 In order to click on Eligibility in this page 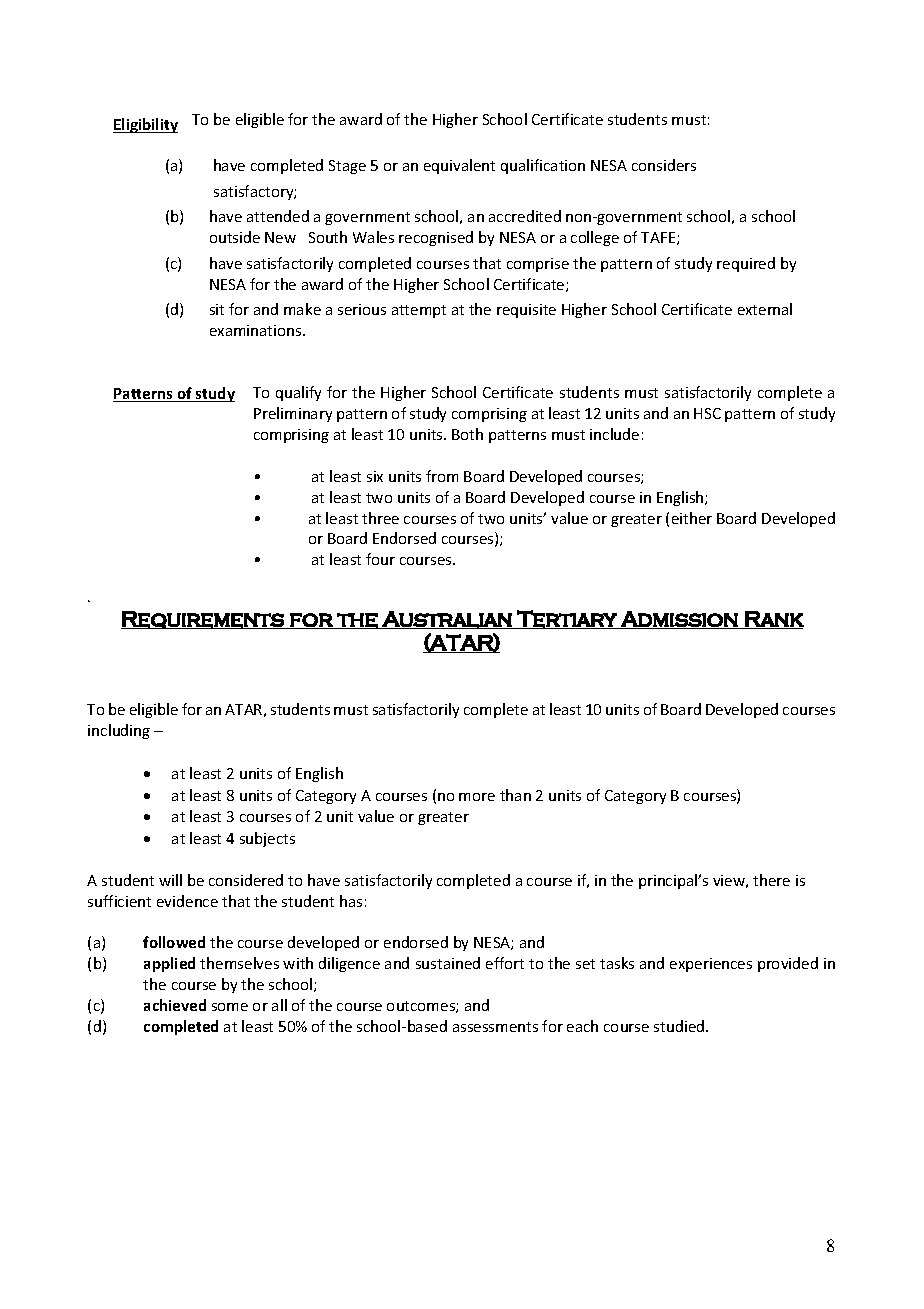, I will do `click(145, 125)`.
